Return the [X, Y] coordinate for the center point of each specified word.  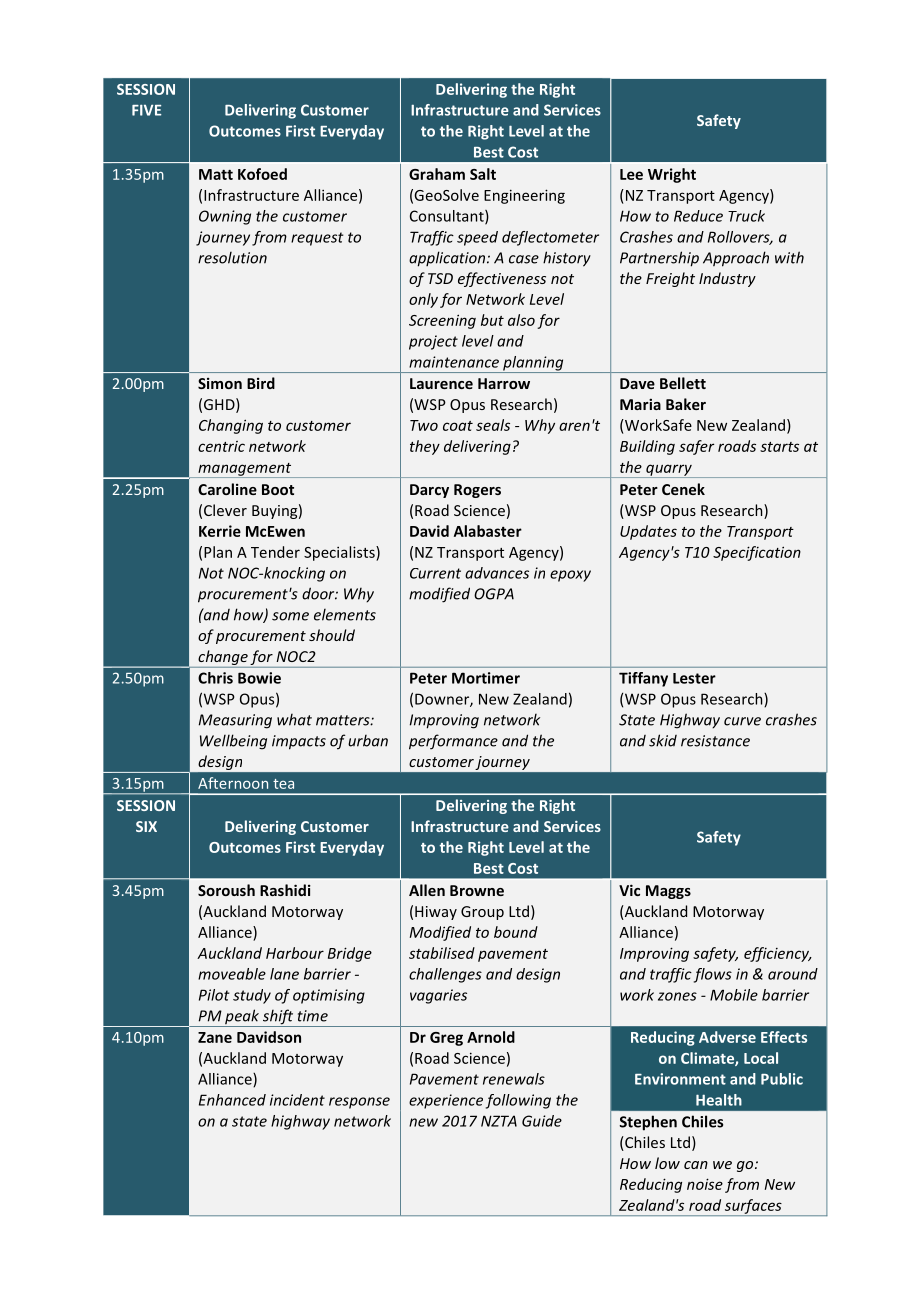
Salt [483, 174]
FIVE [146, 110]
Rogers [477, 491]
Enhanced [232, 1100]
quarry [669, 471]
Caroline [227, 489]
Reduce [698, 216]
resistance [715, 741]
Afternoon [233, 783]
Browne [477, 890]
